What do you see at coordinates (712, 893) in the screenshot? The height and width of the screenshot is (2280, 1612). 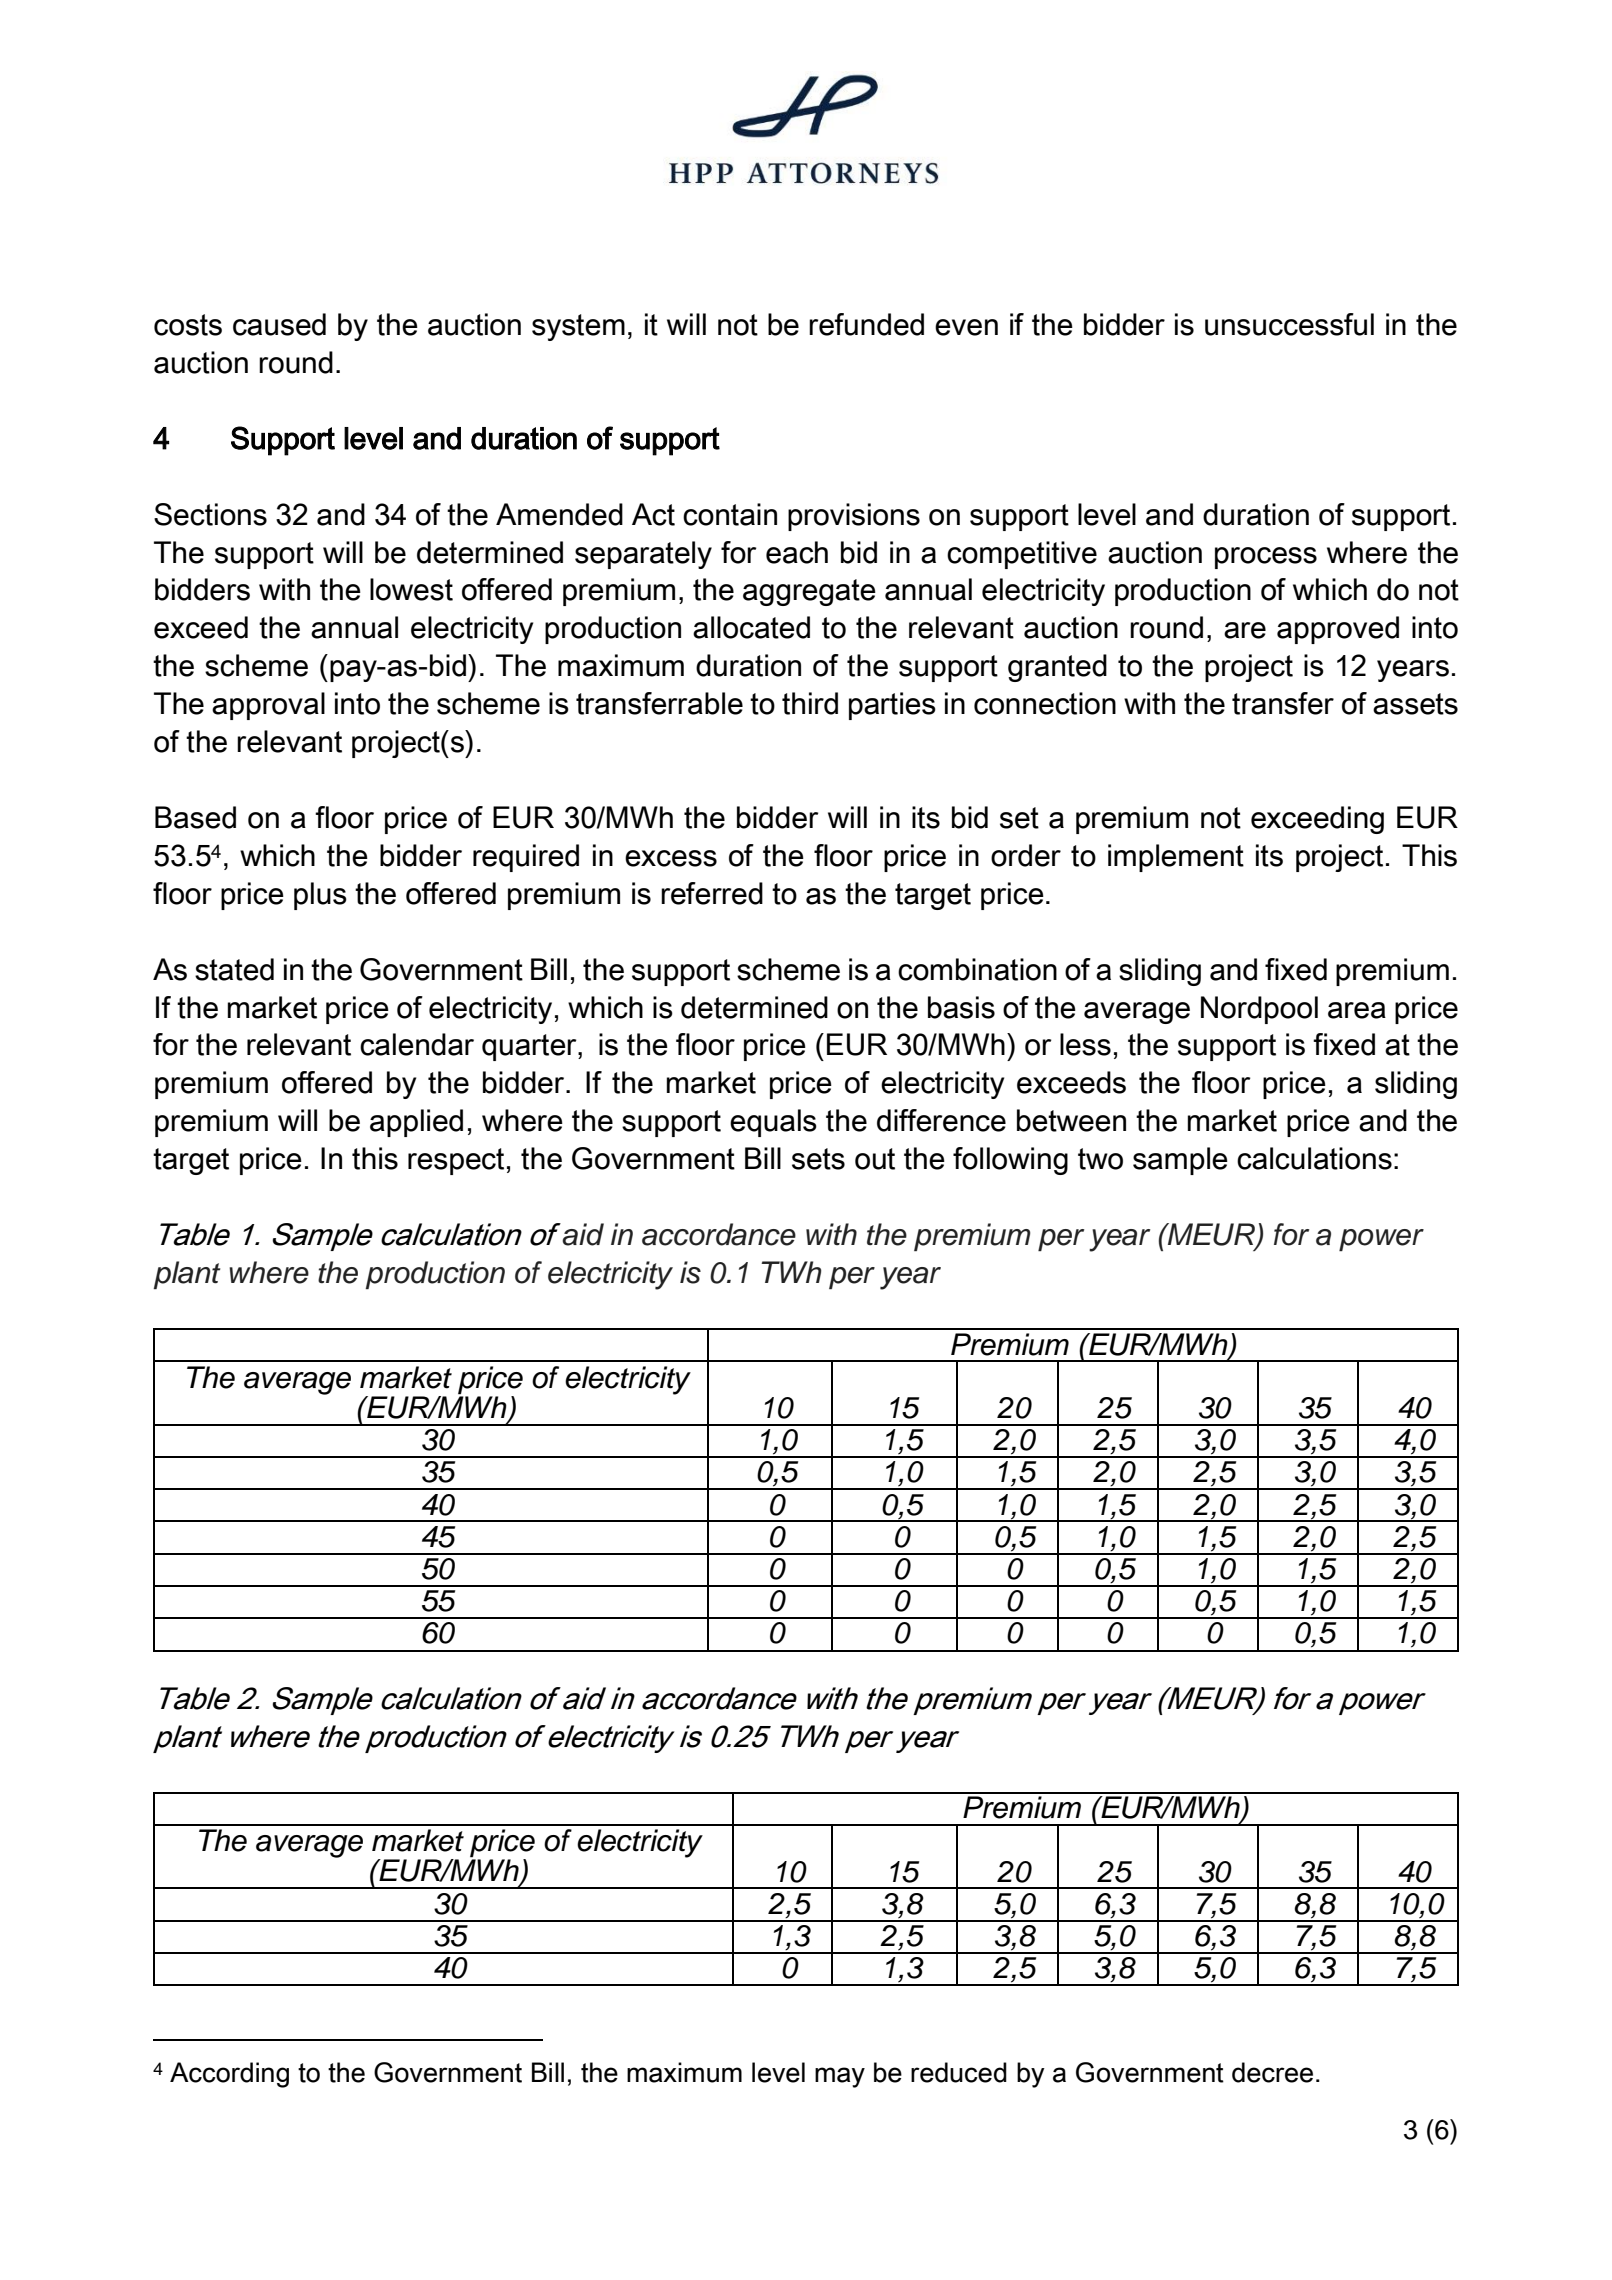 I see `referred` at bounding box center [712, 893].
